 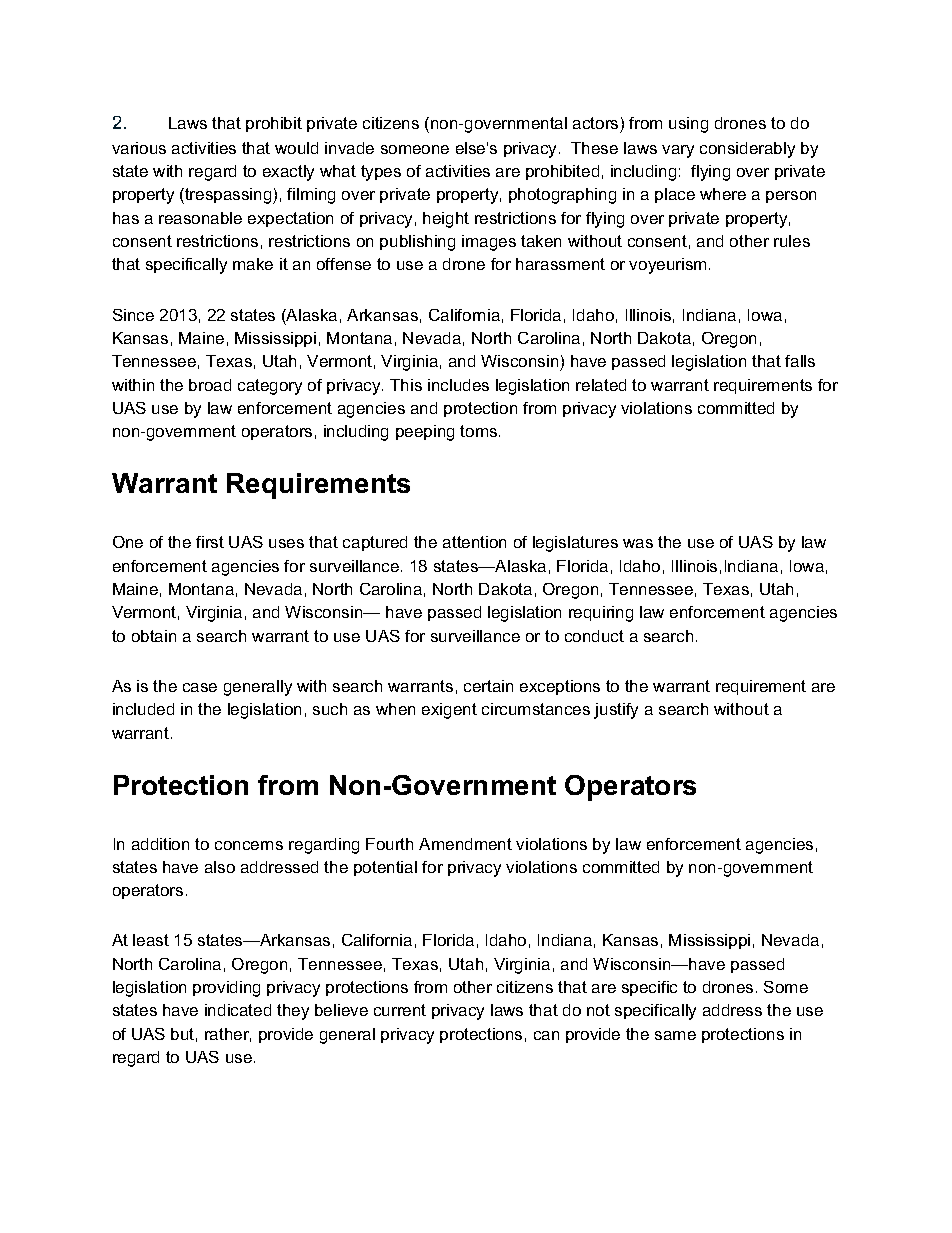 I want to click on considerably, so click(x=747, y=150).
